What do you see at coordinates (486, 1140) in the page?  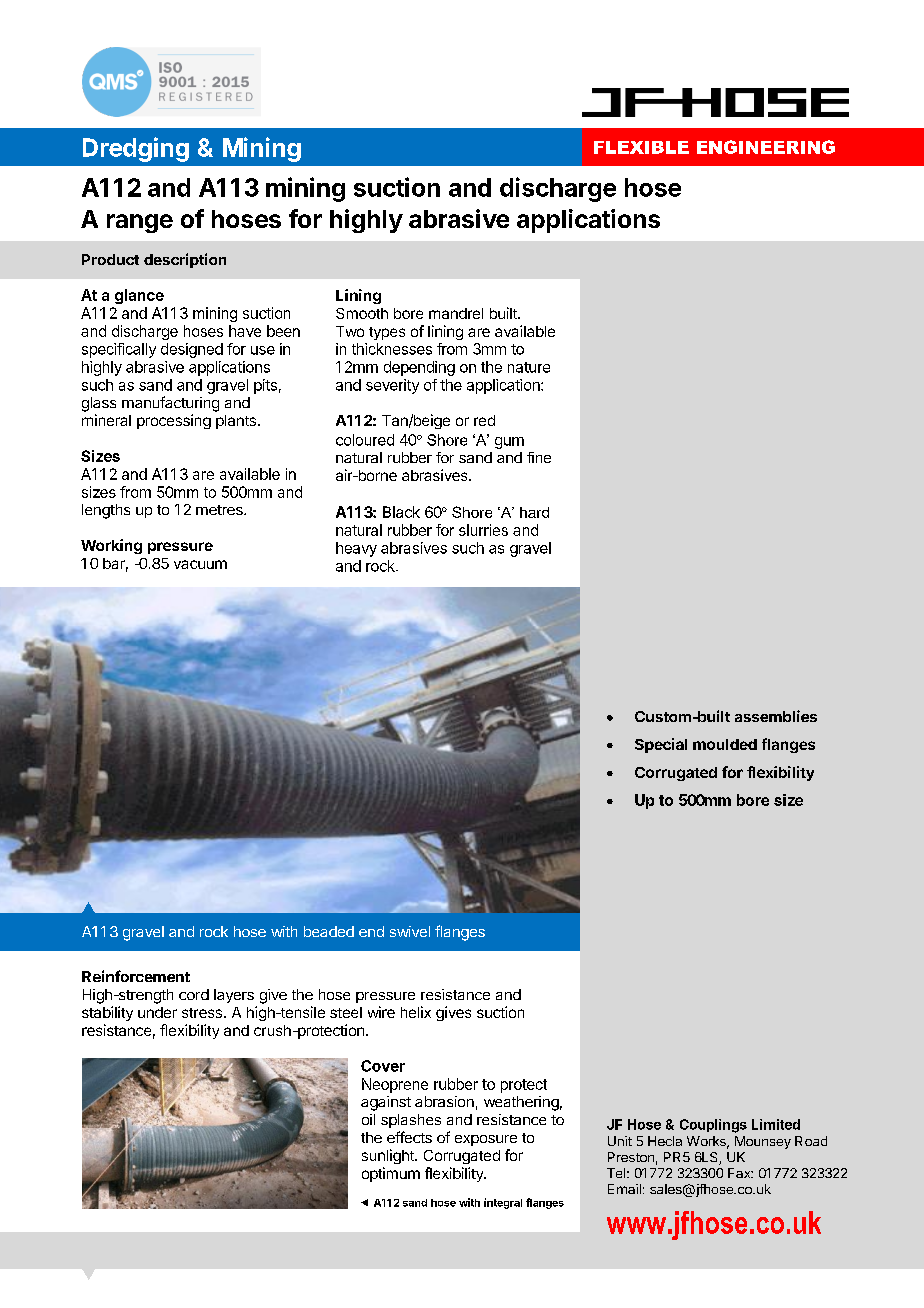 I see `exposure` at bounding box center [486, 1140].
